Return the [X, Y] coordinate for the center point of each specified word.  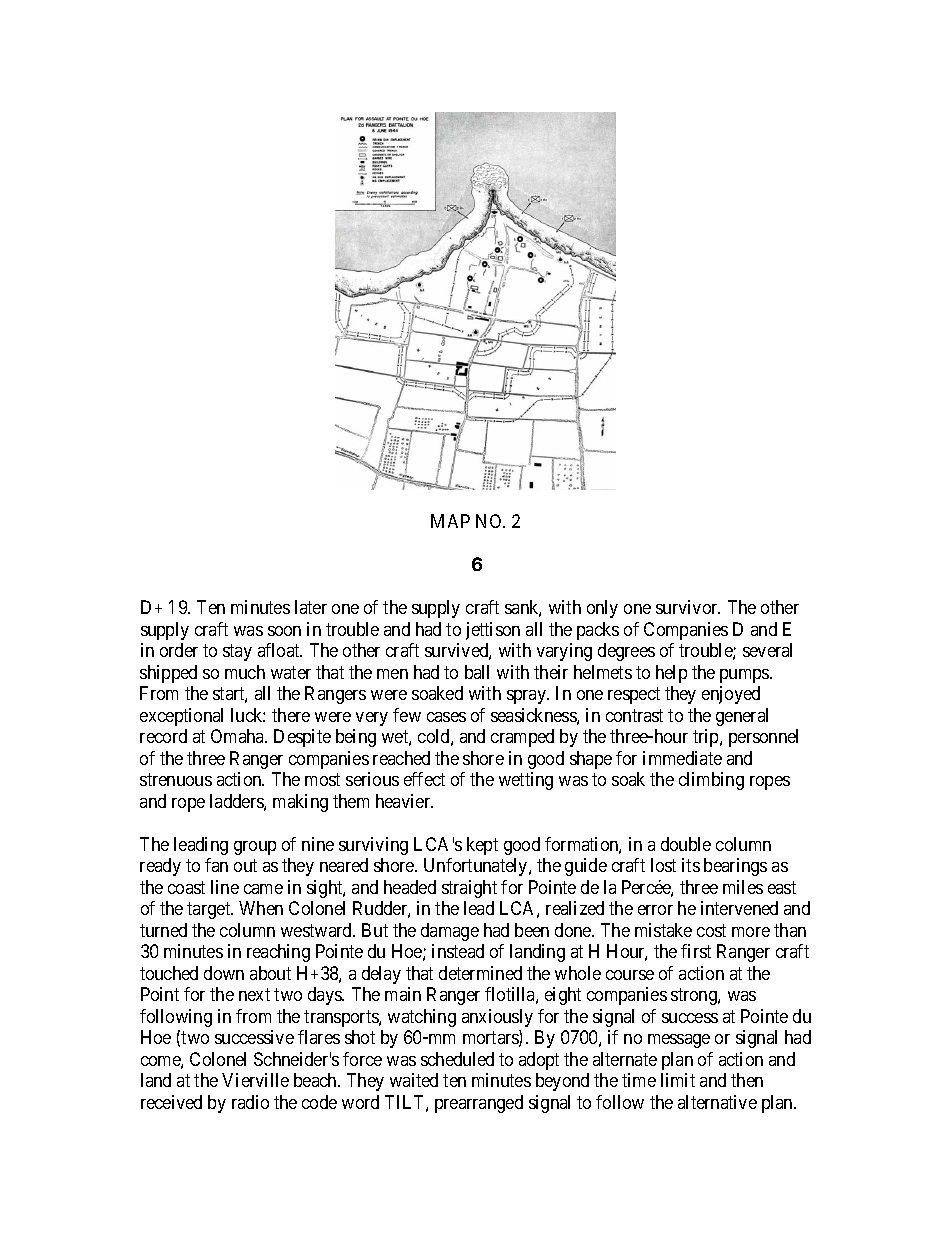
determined [480, 973]
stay [237, 653]
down [224, 973]
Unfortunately [477, 867]
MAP [450, 521]
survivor [688, 607]
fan [216, 865]
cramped [522, 738]
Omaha [239, 736]
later [311, 607]
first [696, 951]
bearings [735, 867]
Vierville [255, 1080]
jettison [493, 631]
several [767, 650]
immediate [682, 758]
